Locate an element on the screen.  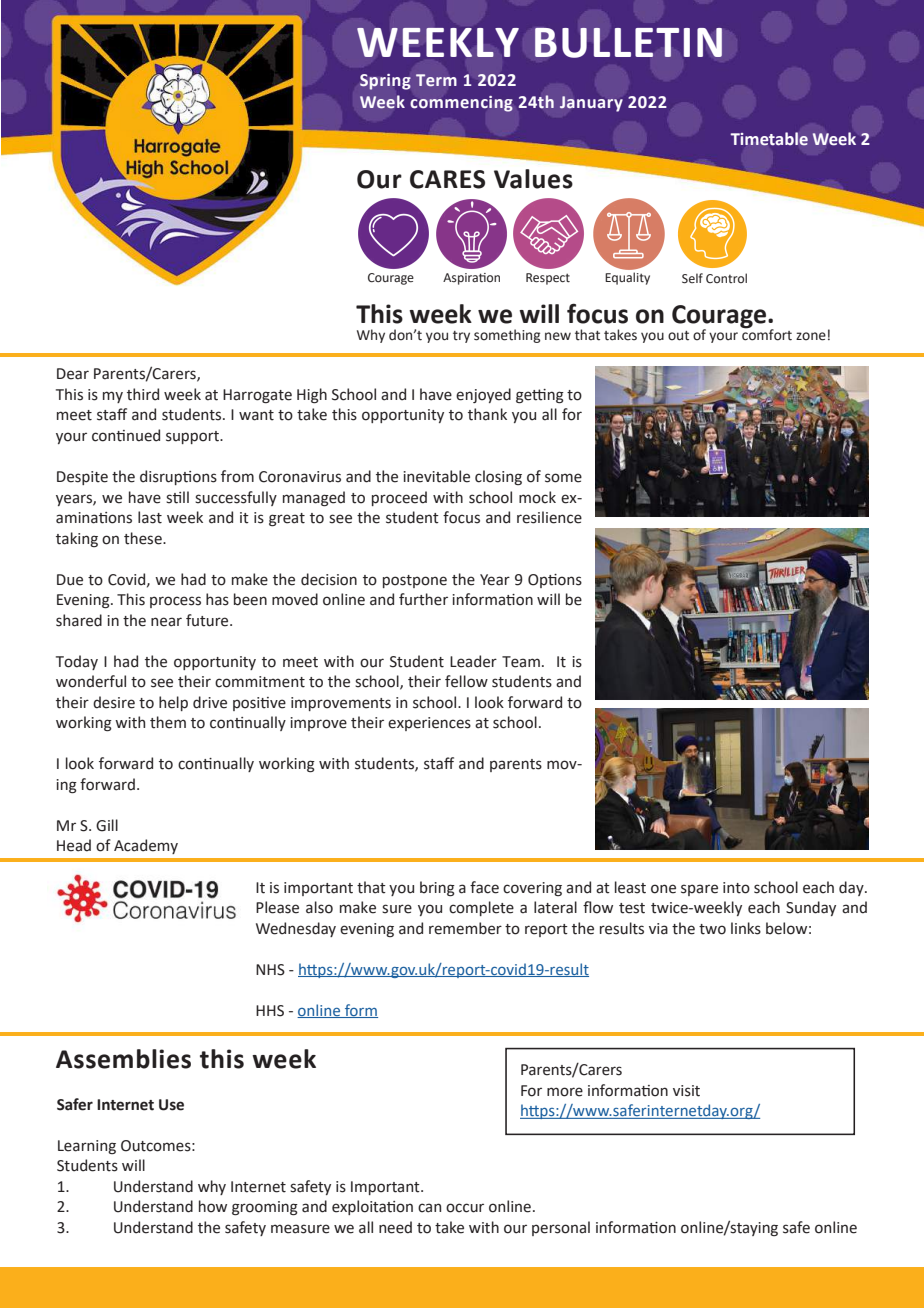
Spring is located at coordinates (385, 82).
